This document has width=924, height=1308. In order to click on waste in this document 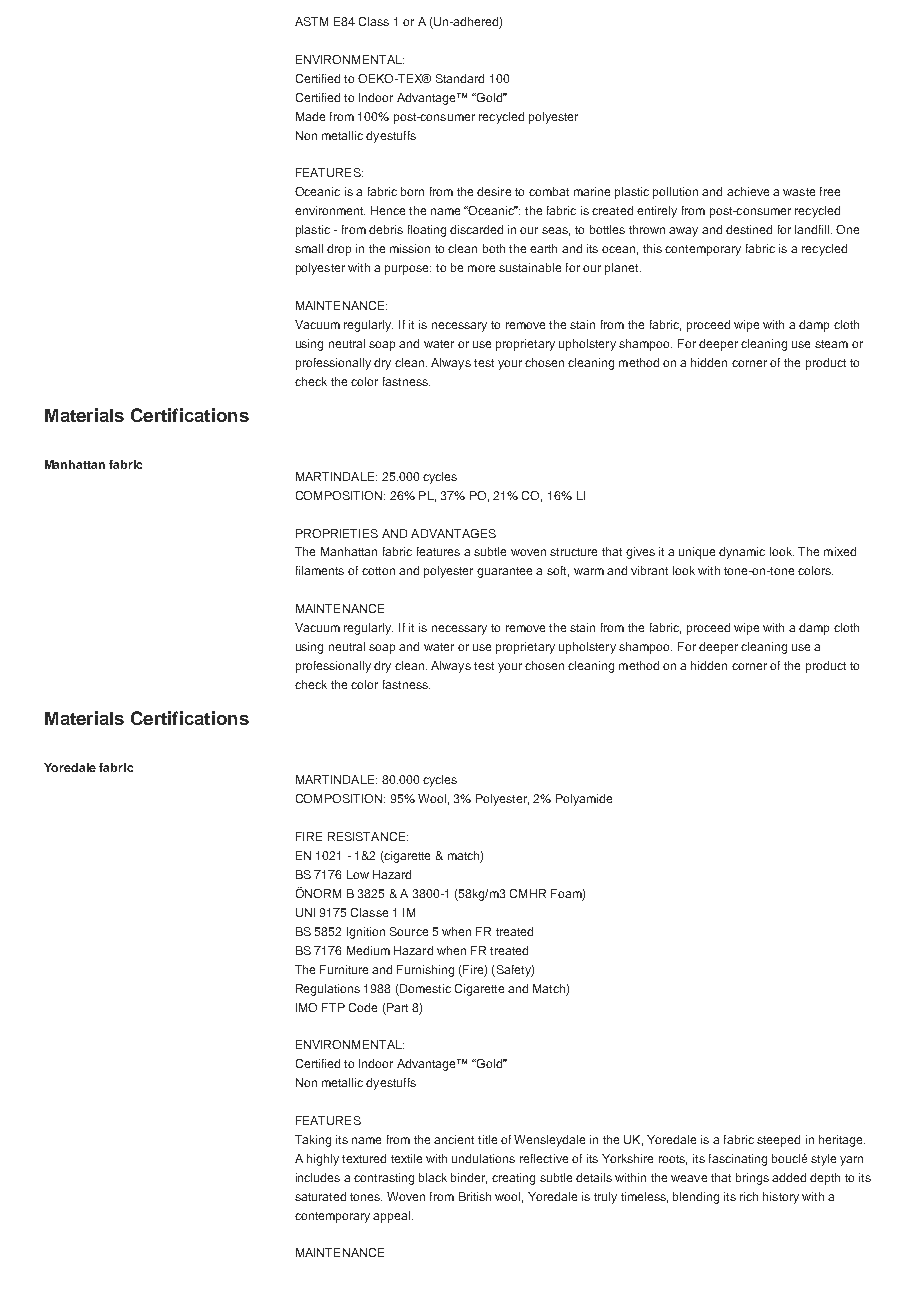, I will do `click(799, 192)`.
